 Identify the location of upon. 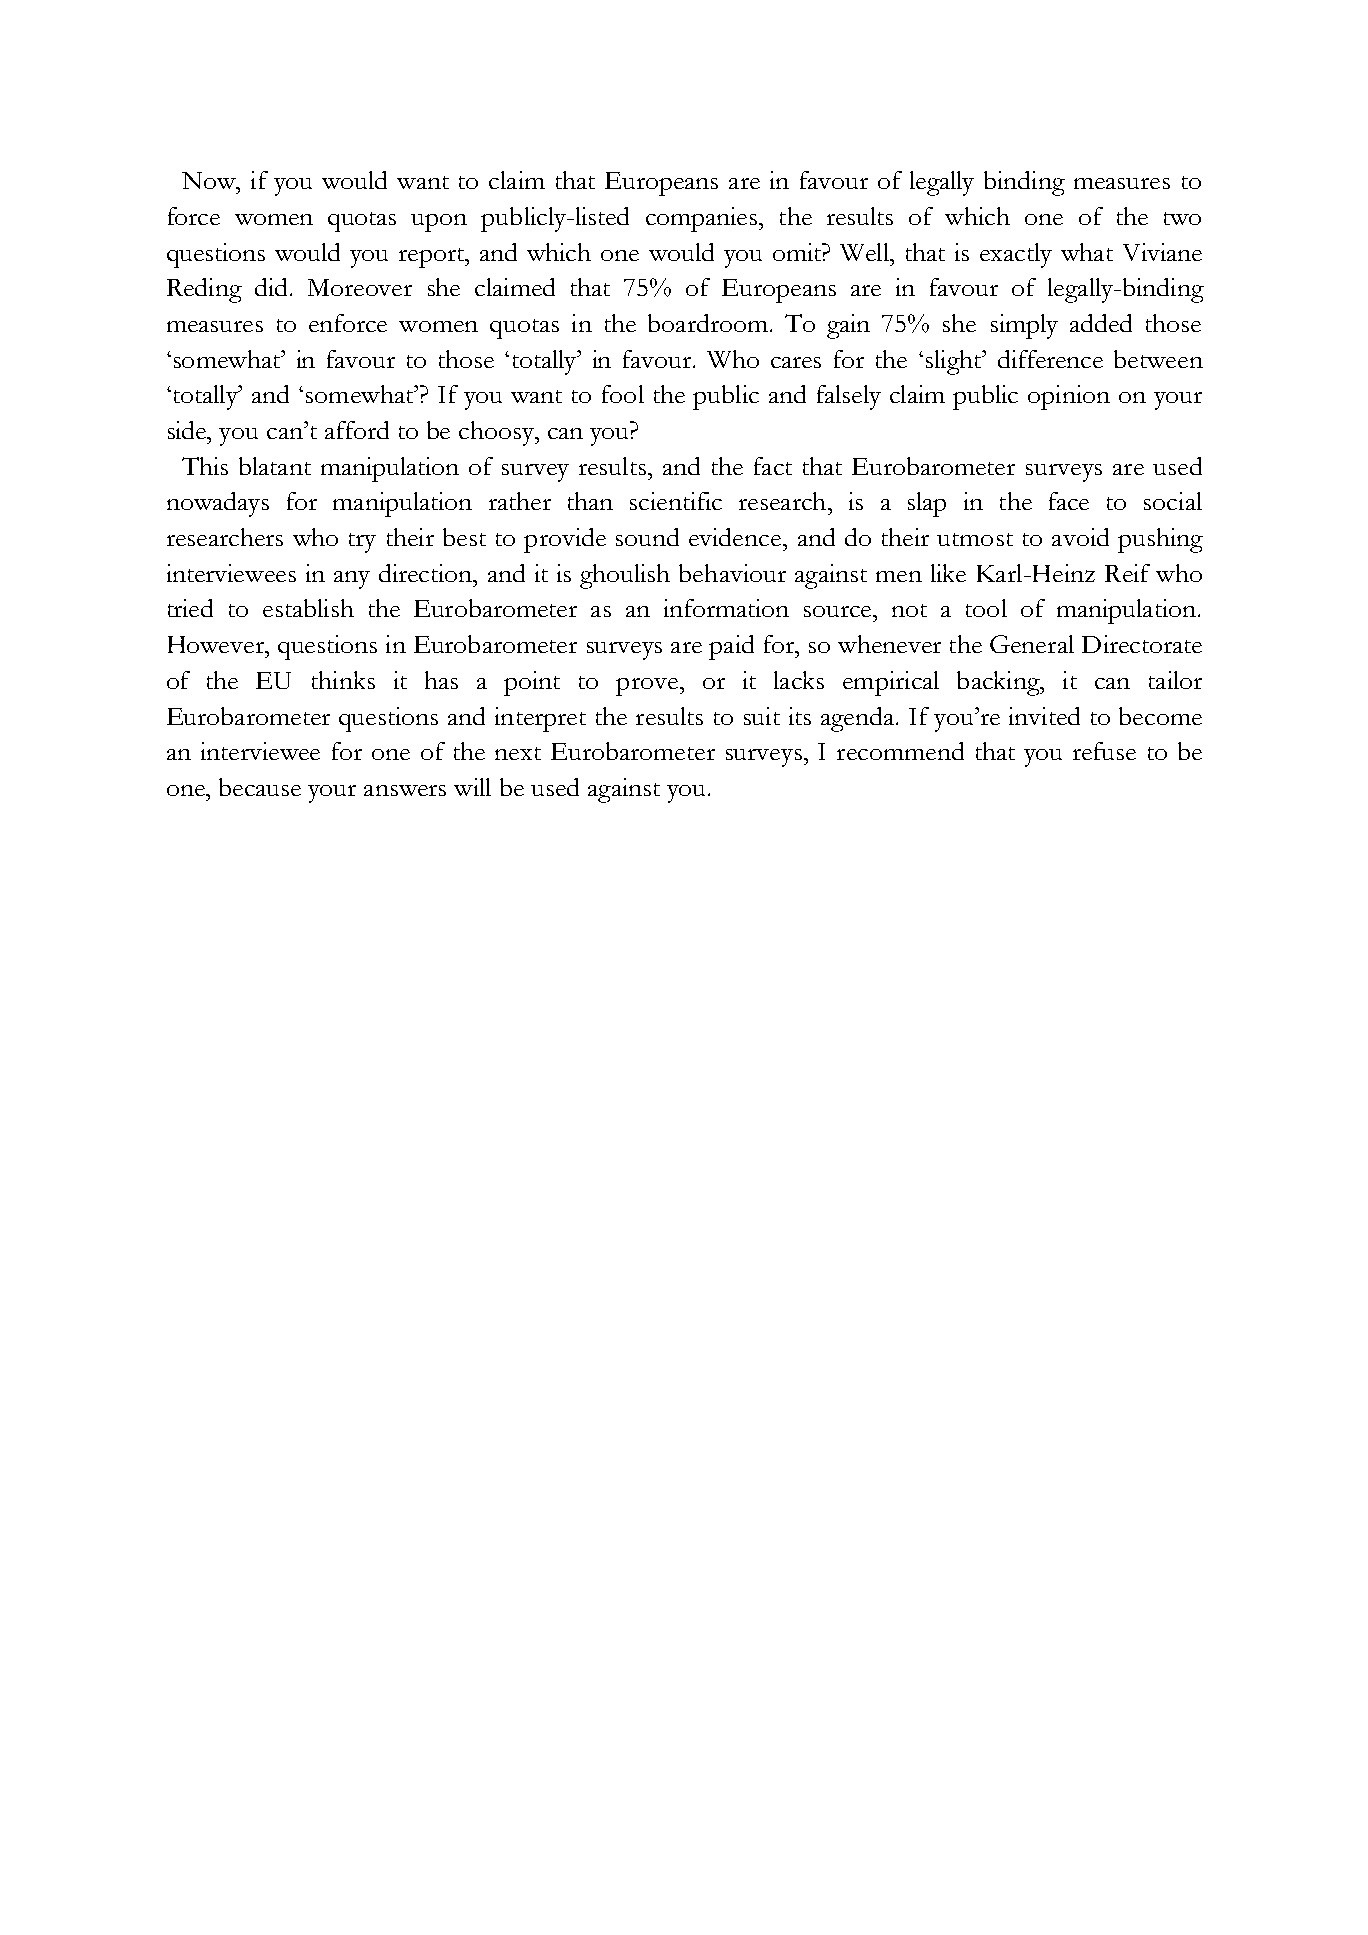
(439, 223).
